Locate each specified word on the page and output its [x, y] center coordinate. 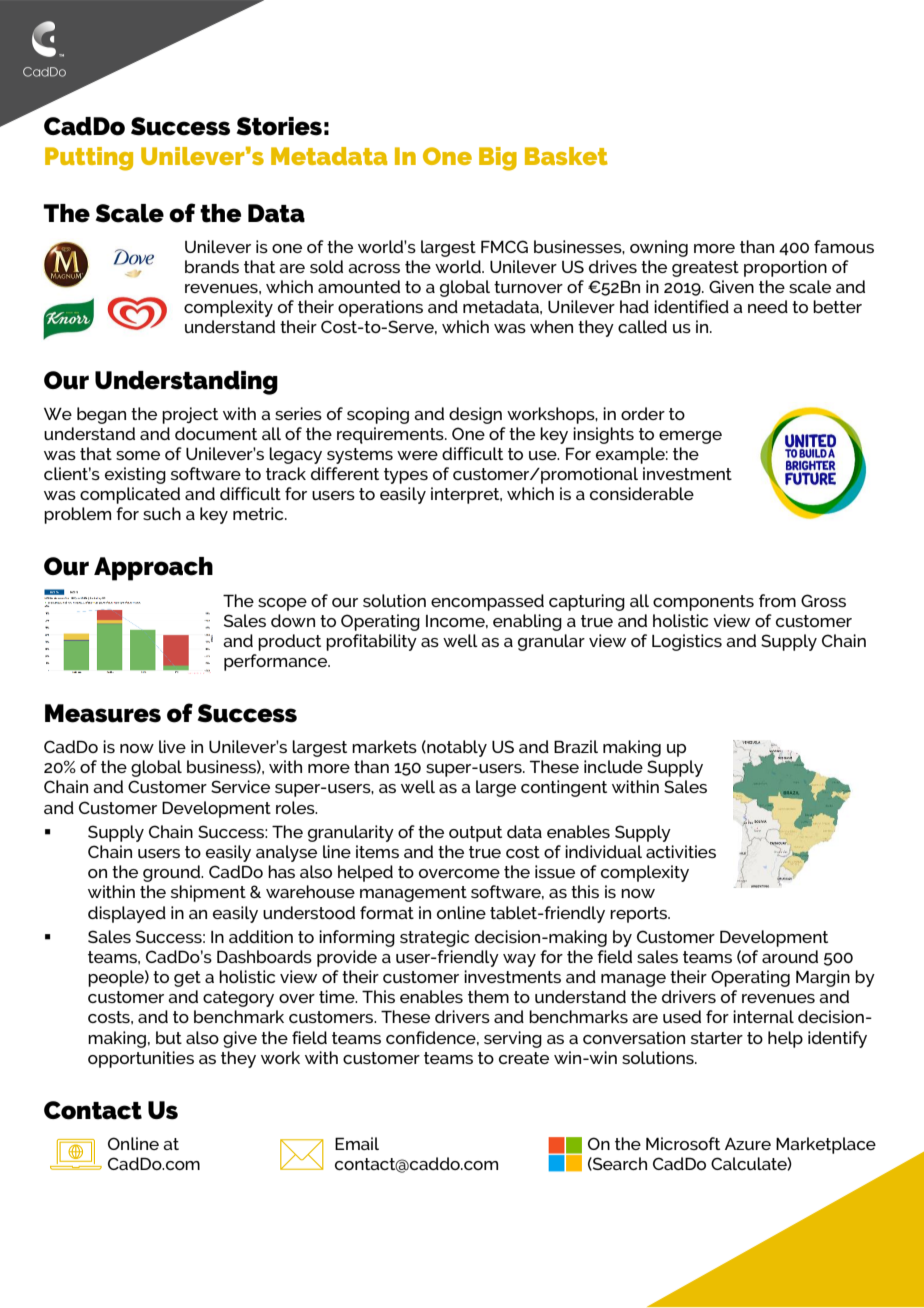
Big [498, 159]
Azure [748, 1144]
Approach [153, 569]
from [777, 600]
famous [844, 246]
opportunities [141, 1059]
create [524, 1058]
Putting [89, 159]
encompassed [487, 602]
